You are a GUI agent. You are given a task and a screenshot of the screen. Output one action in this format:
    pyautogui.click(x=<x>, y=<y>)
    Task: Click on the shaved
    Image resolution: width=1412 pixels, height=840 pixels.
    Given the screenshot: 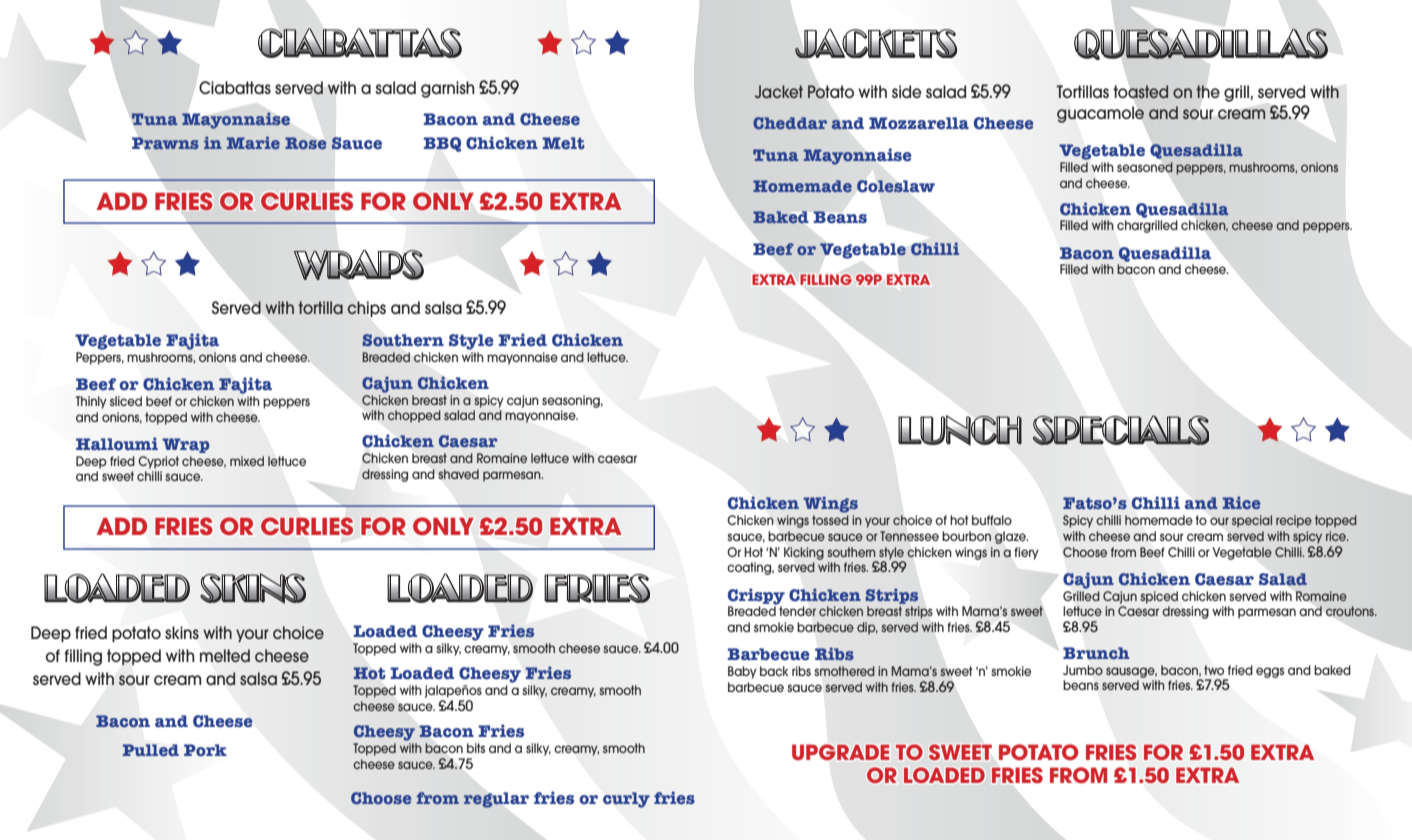 What is the action you would take?
    pyautogui.click(x=458, y=474)
